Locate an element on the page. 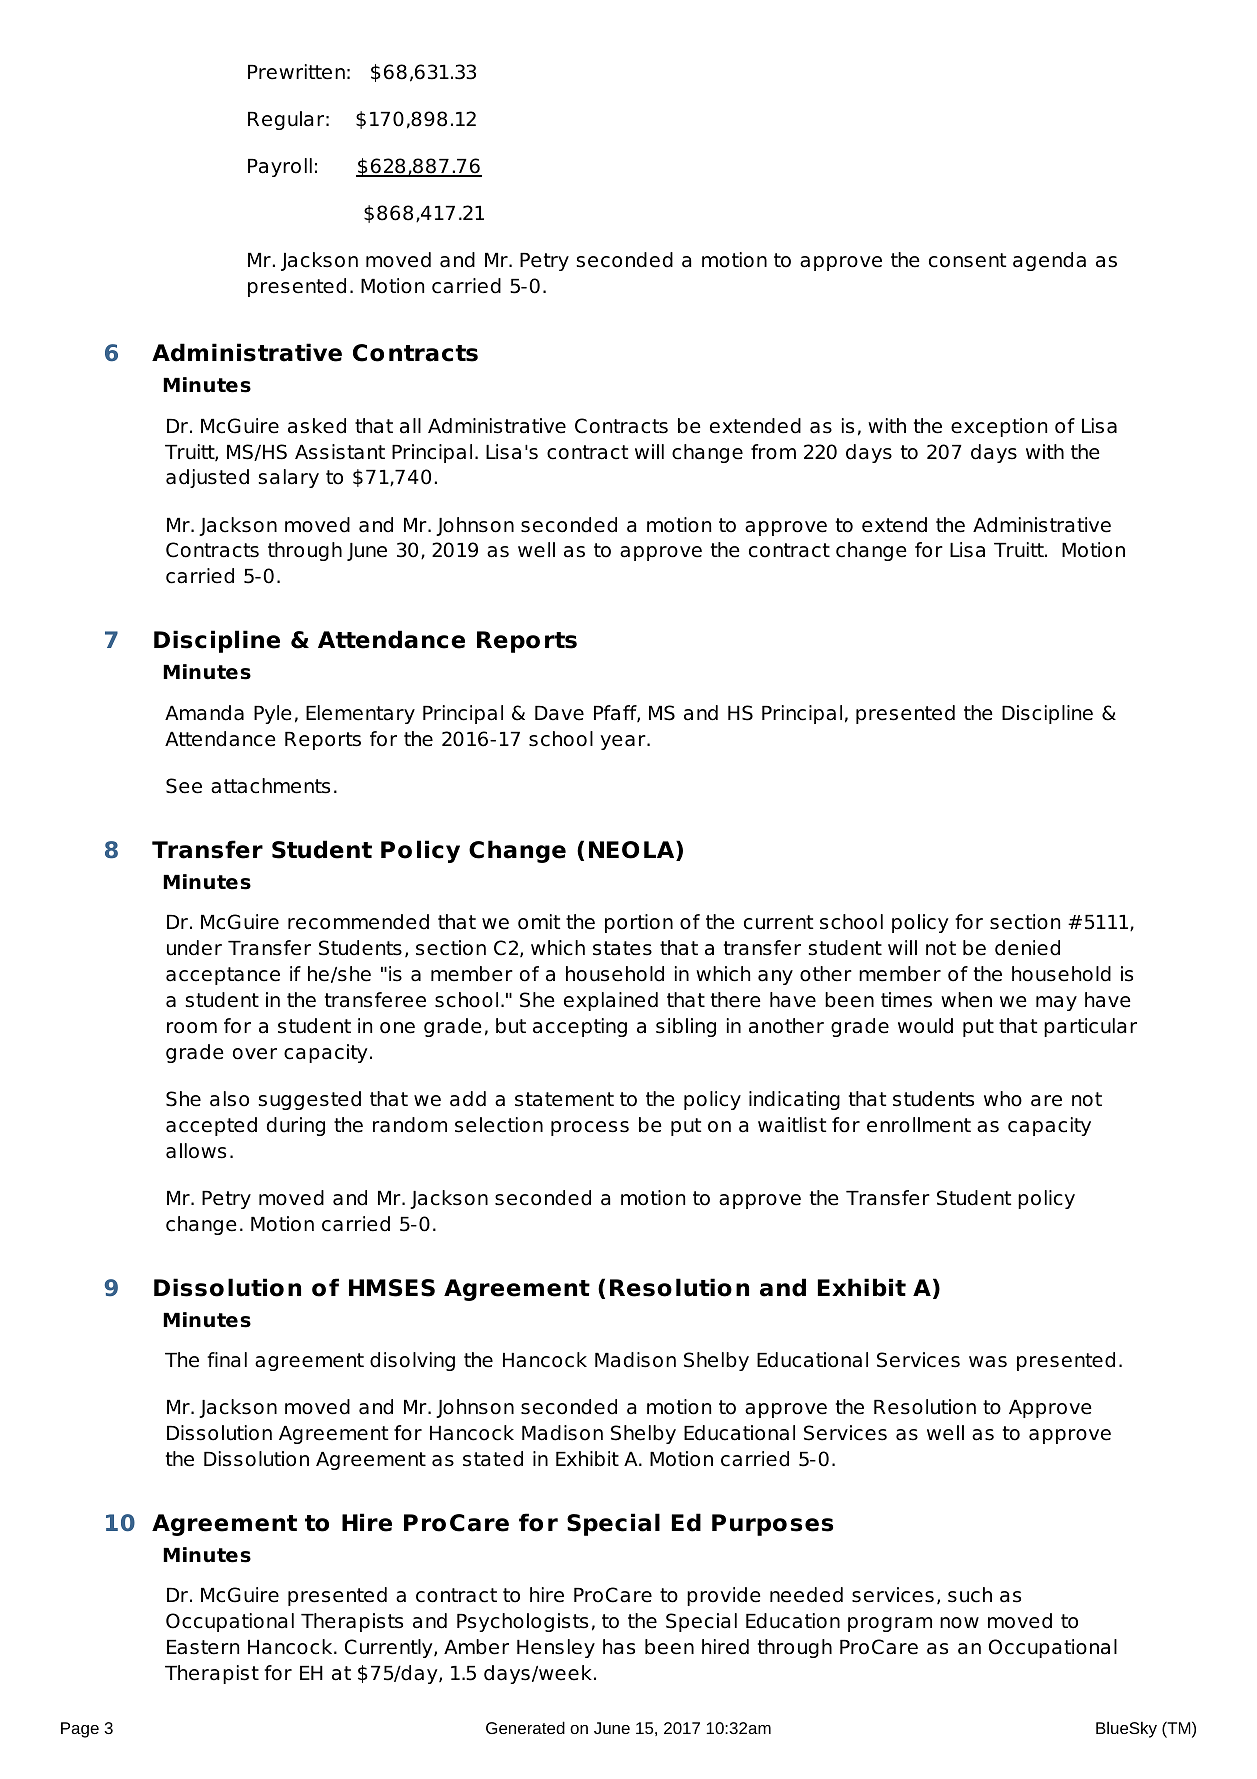  from is located at coordinates (773, 452).
